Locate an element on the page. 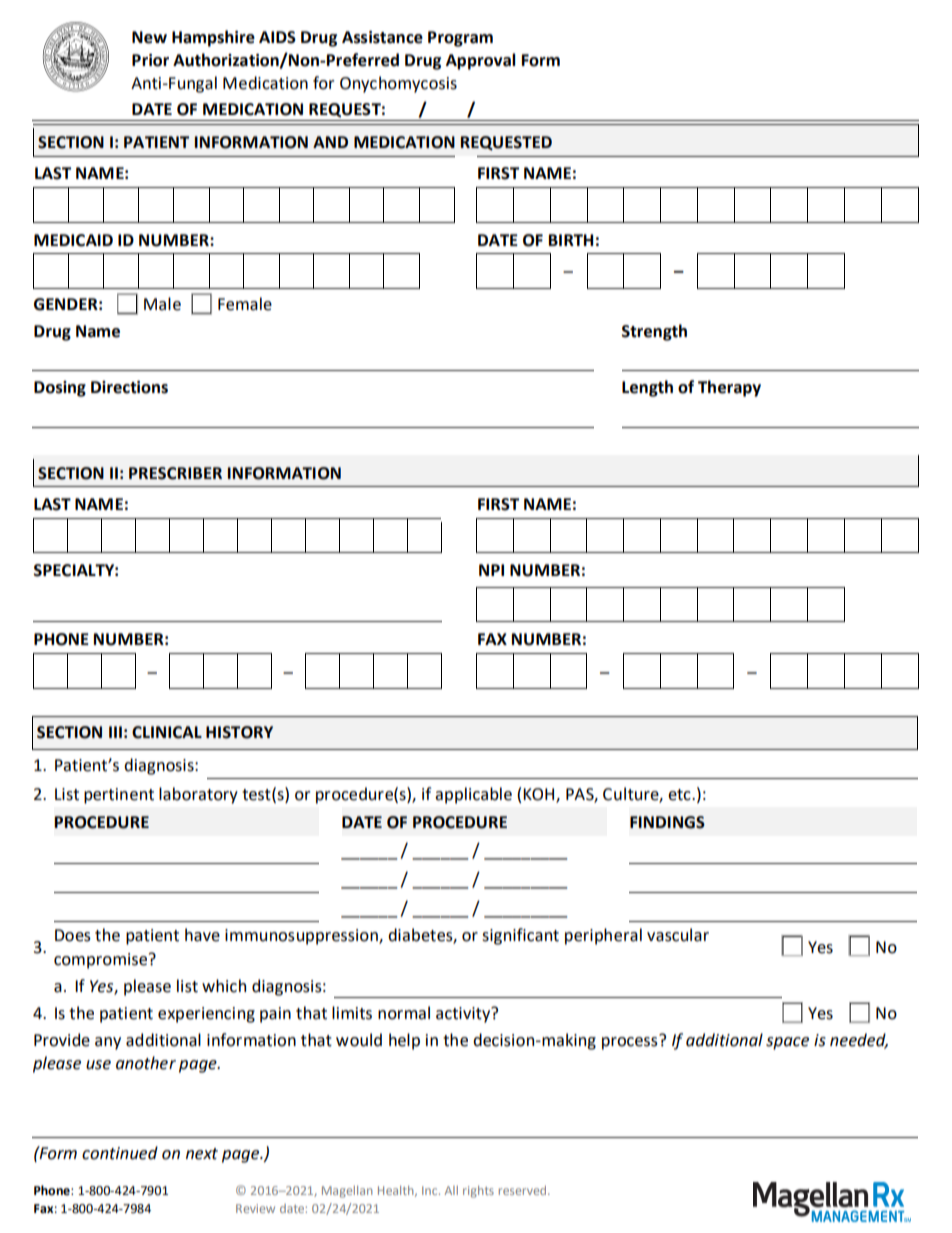 The height and width of the page is (1233, 952). applicable is located at coordinates (473, 795).
